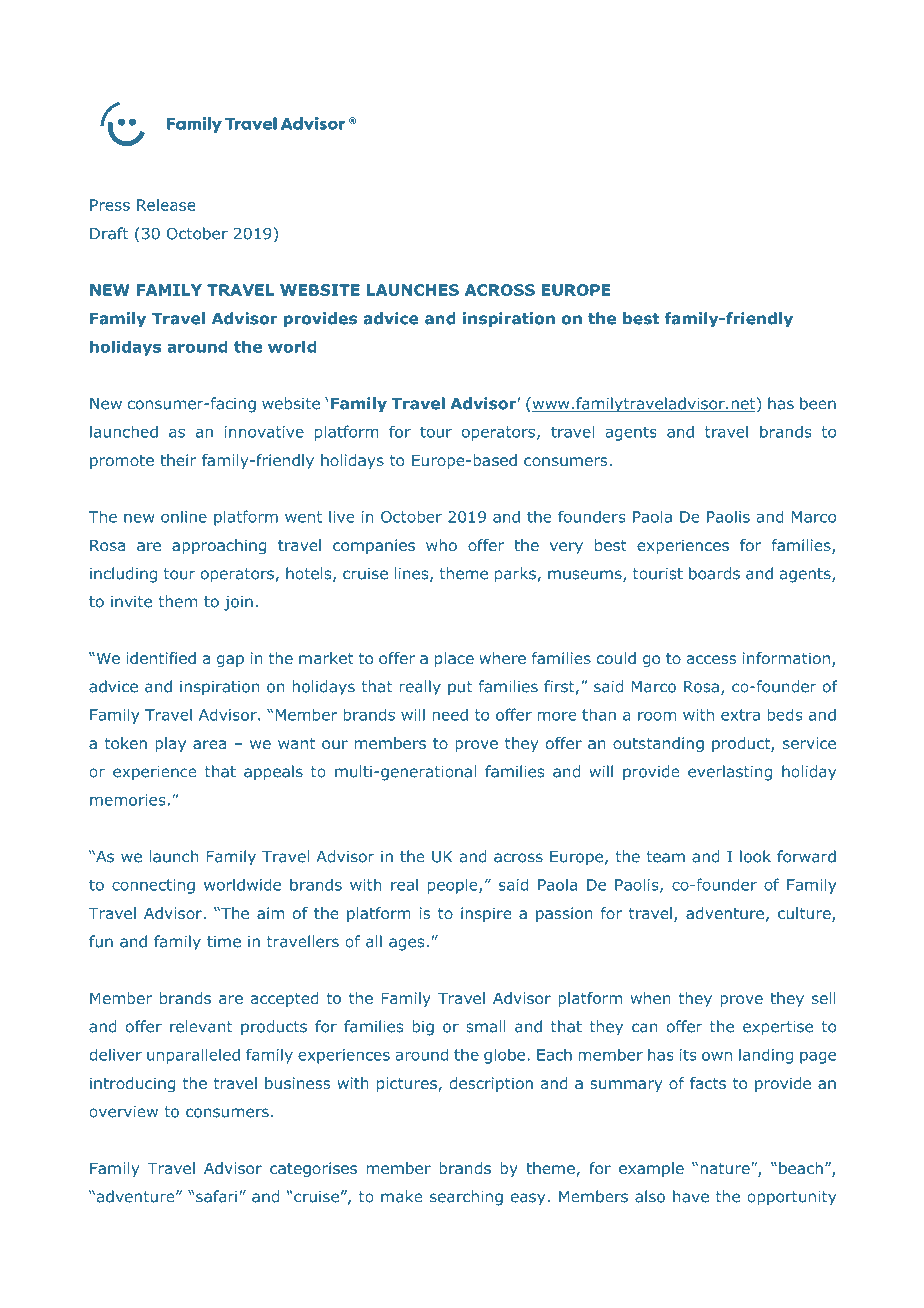 This page has width=924, height=1308. Describe the element at coordinates (264, 432) in the page. I see `innovative` at that location.
